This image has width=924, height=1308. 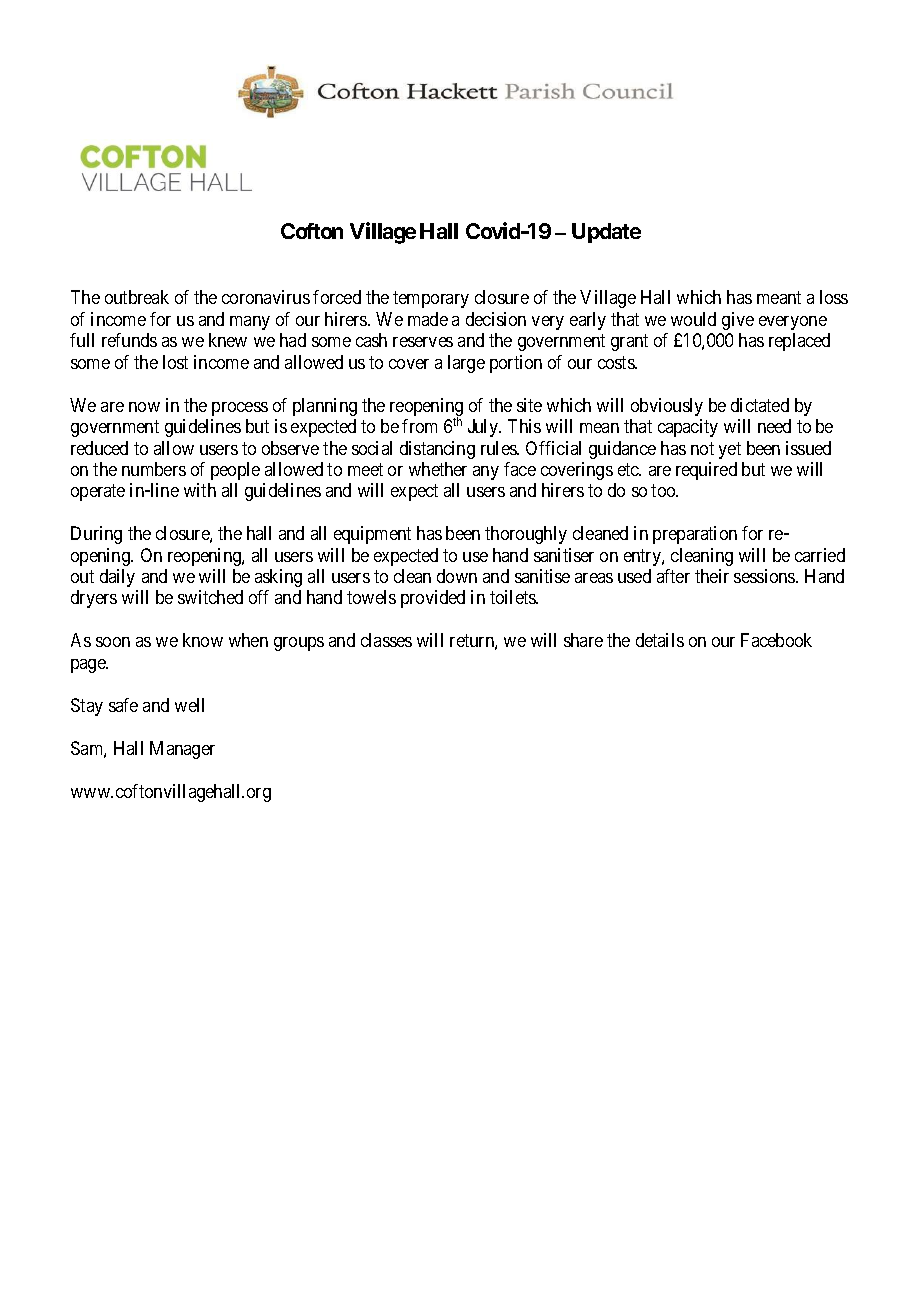 What do you see at coordinates (774, 426) in the image?
I see `need` at bounding box center [774, 426].
